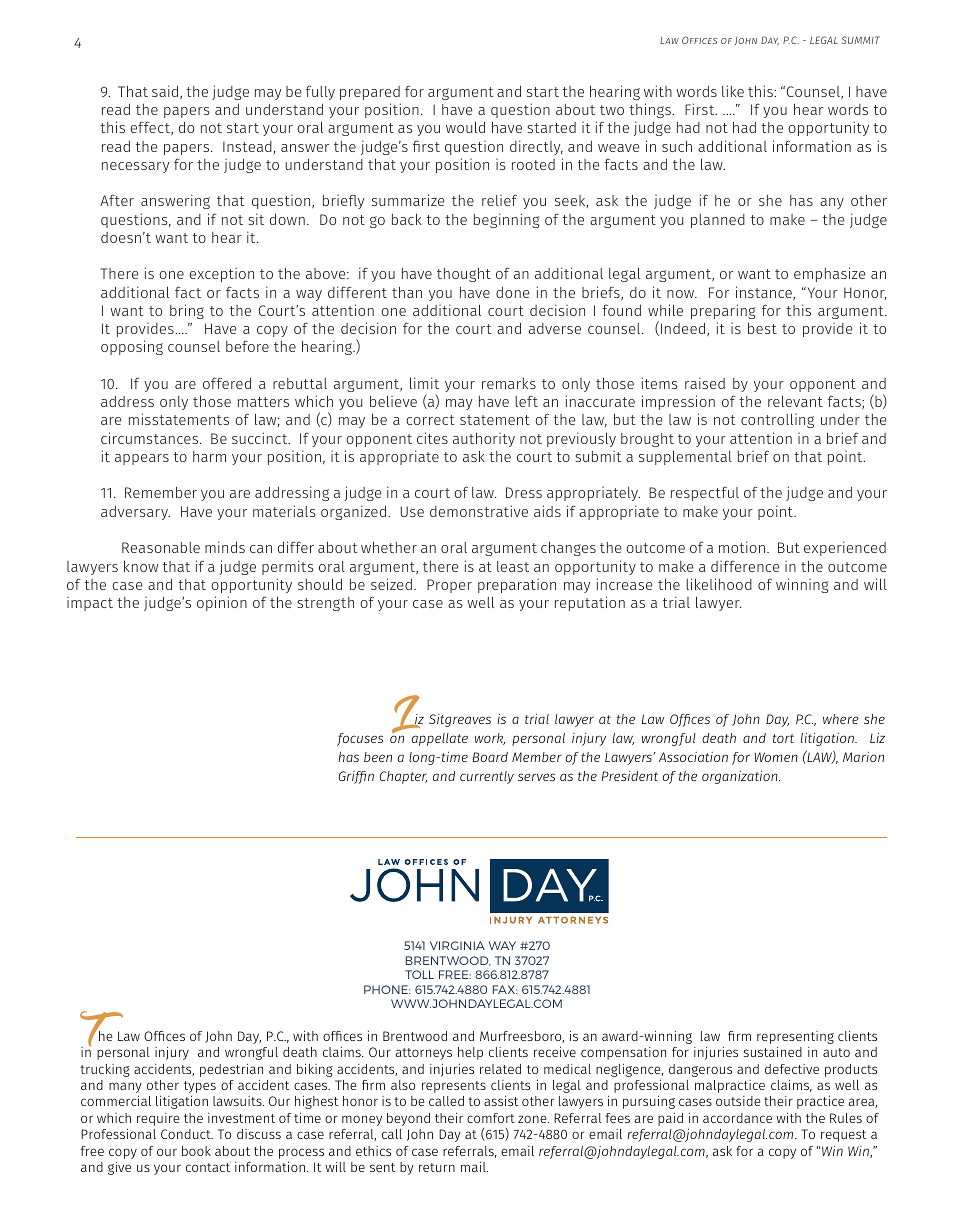 The height and width of the screenshot is (1232, 958). What do you see at coordinates (705, 494) in the screenshot?
I see `respectful` at bounding box center [705, 494].
